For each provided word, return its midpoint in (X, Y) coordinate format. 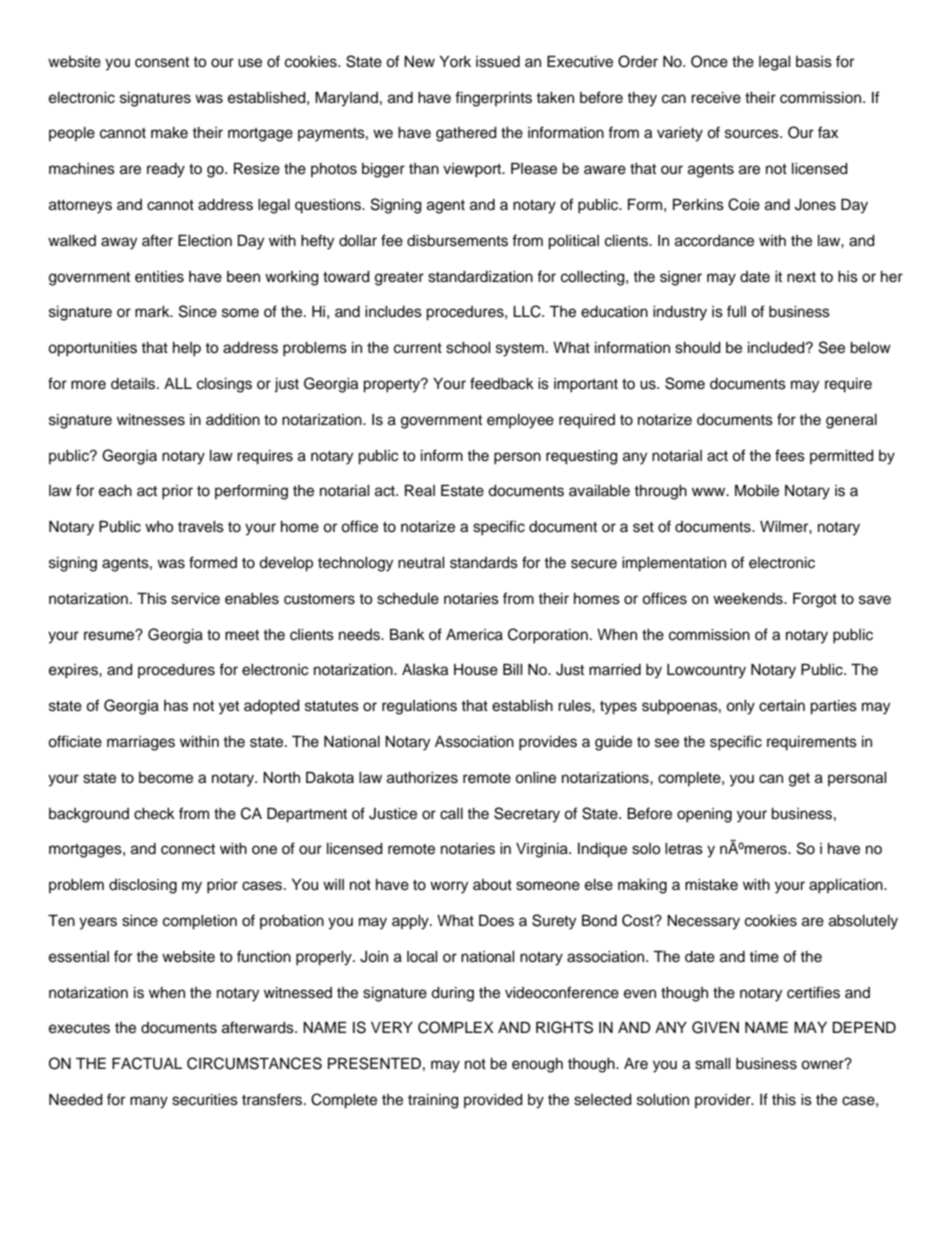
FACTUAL (147, 1063)
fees (790, 455)
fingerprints (493, 99)
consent (162, 62)
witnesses (151, 420)
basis (814, 62)
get (799, 780)
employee (520, 421)
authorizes (422, 778)
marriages (141, 743)
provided (493, 1101)
